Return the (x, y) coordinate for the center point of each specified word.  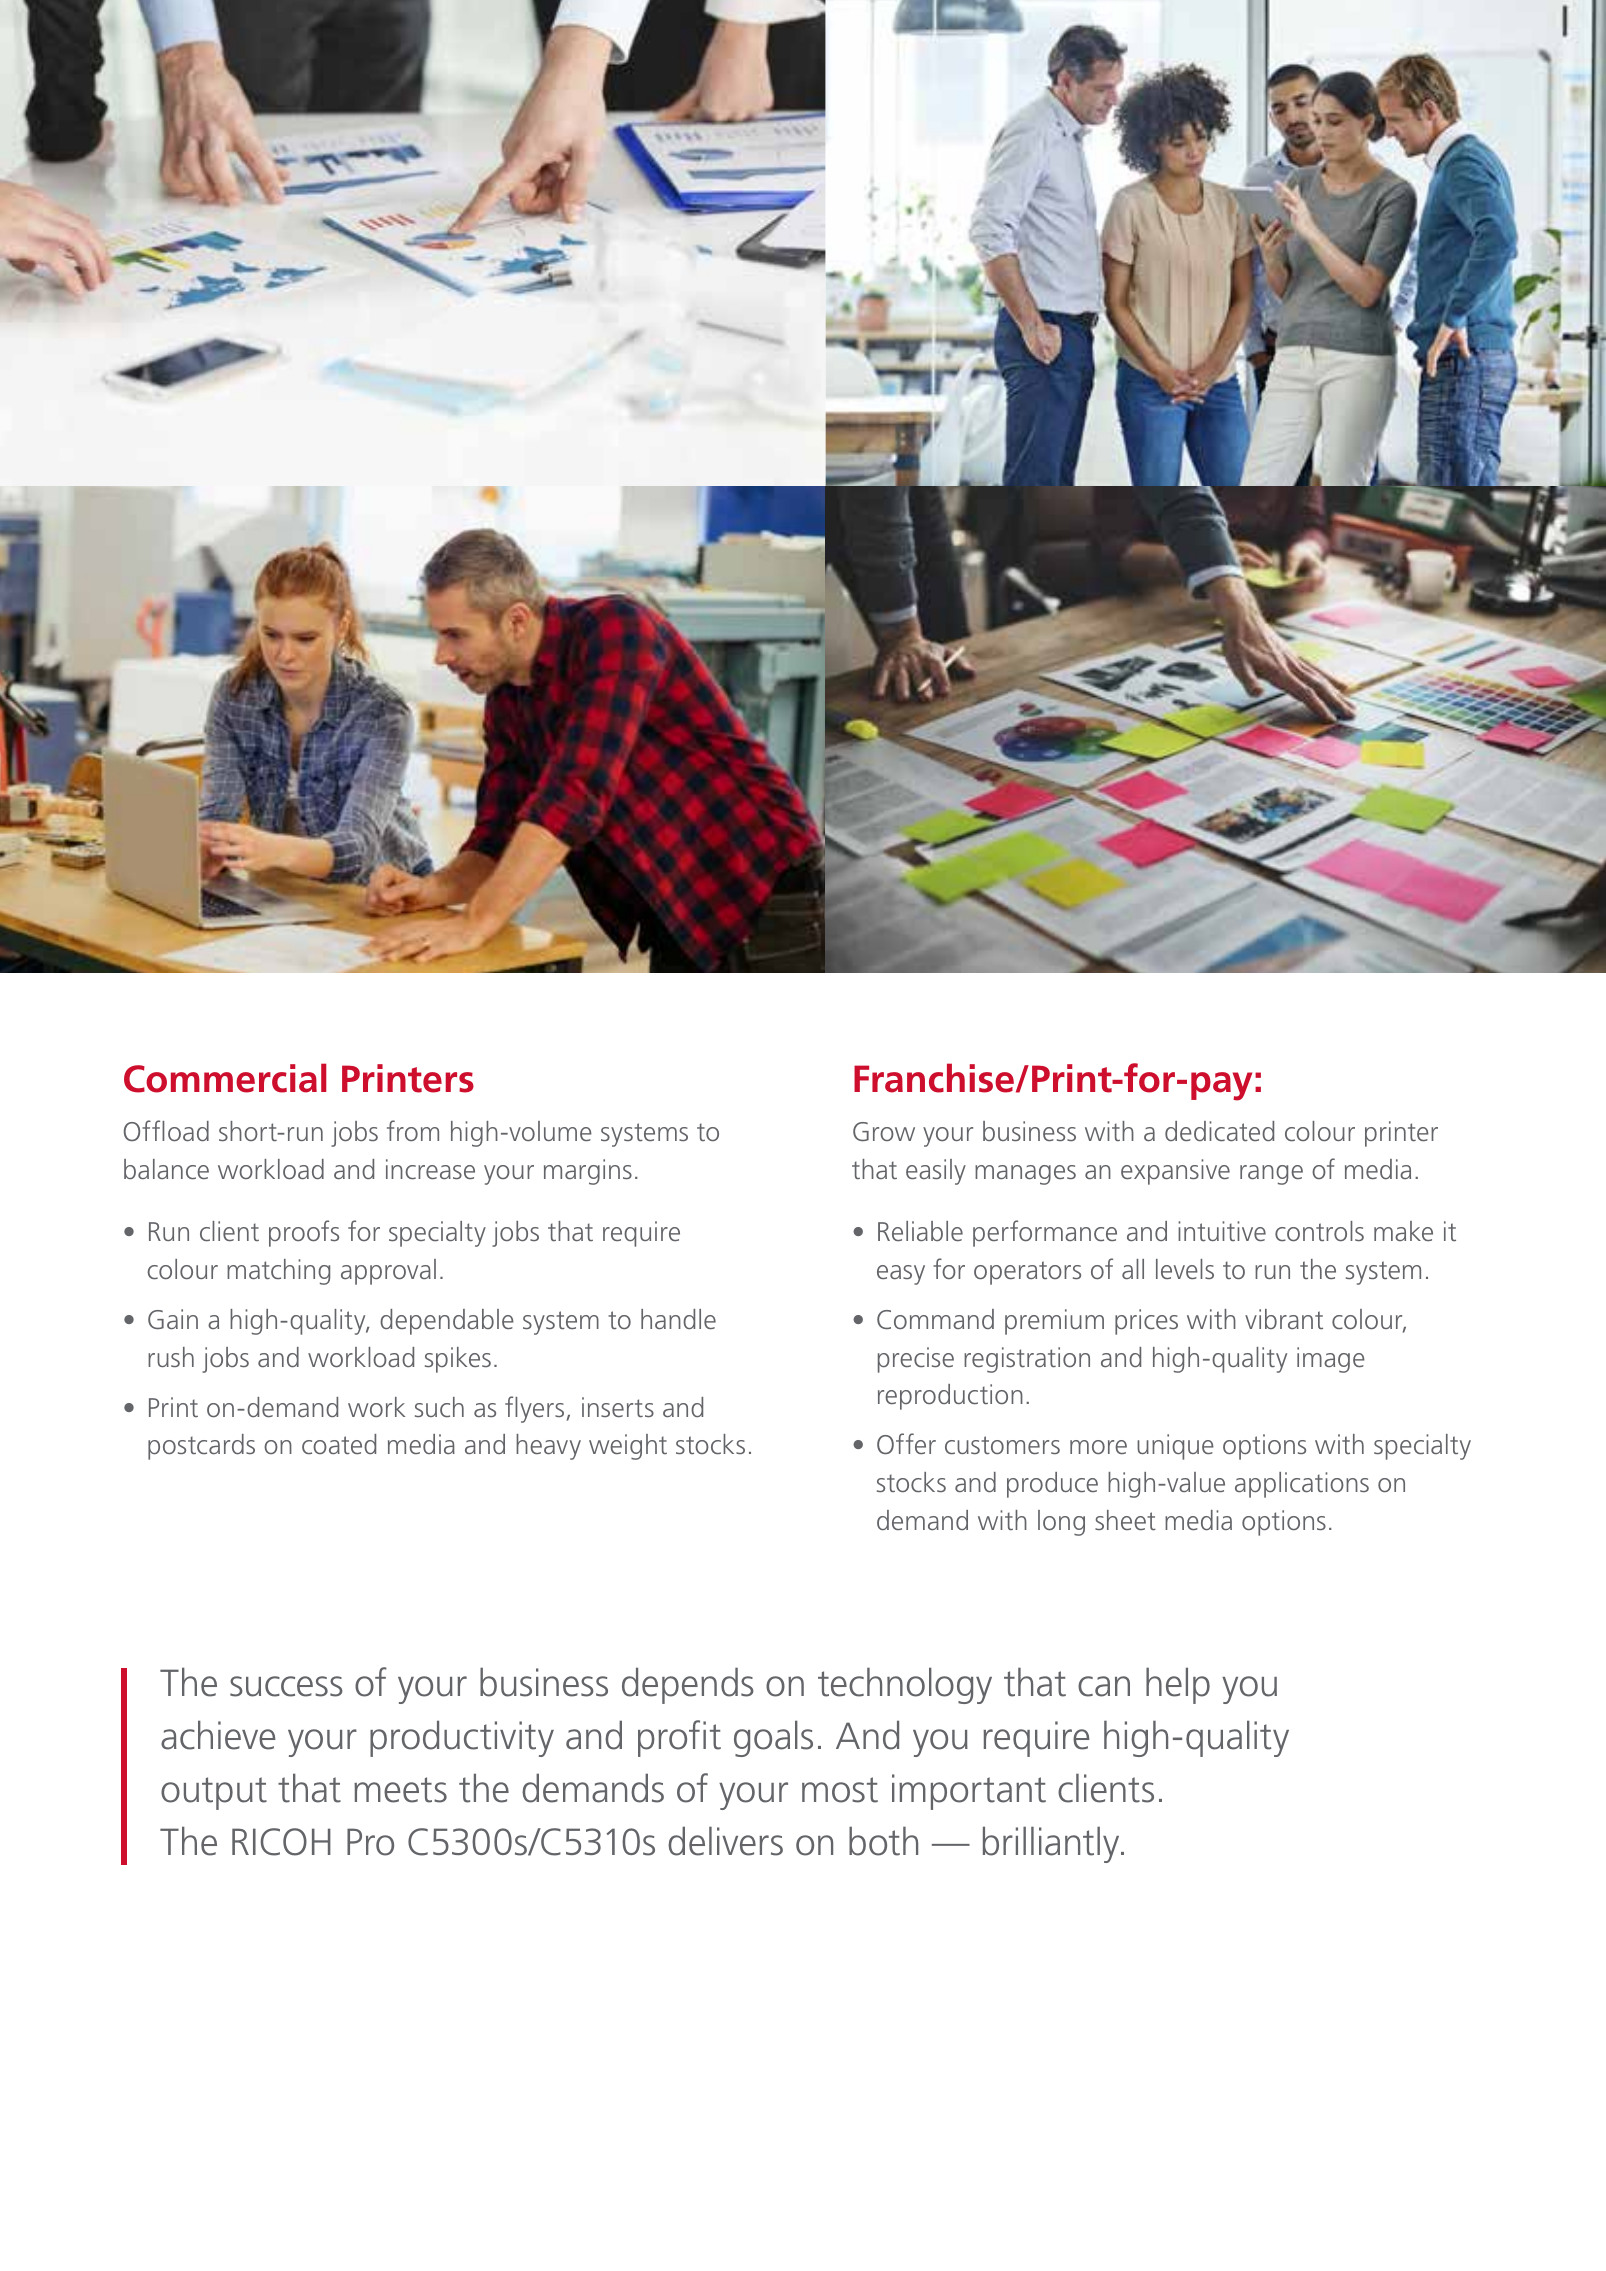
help (1178, 1685)
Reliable (920, 1231)
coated (339, 1444)
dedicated (1219, 1131)
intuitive (1222, 1231)
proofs (304, 1233)
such (439, 1407)
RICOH (281, 1842)
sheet (1125, 1520)
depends (688, 1685)
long (1061, 1523)
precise (916, 1360)
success (286, 1686)
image (1331, 1360)
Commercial (225, 1078)
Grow (884, 1131)
